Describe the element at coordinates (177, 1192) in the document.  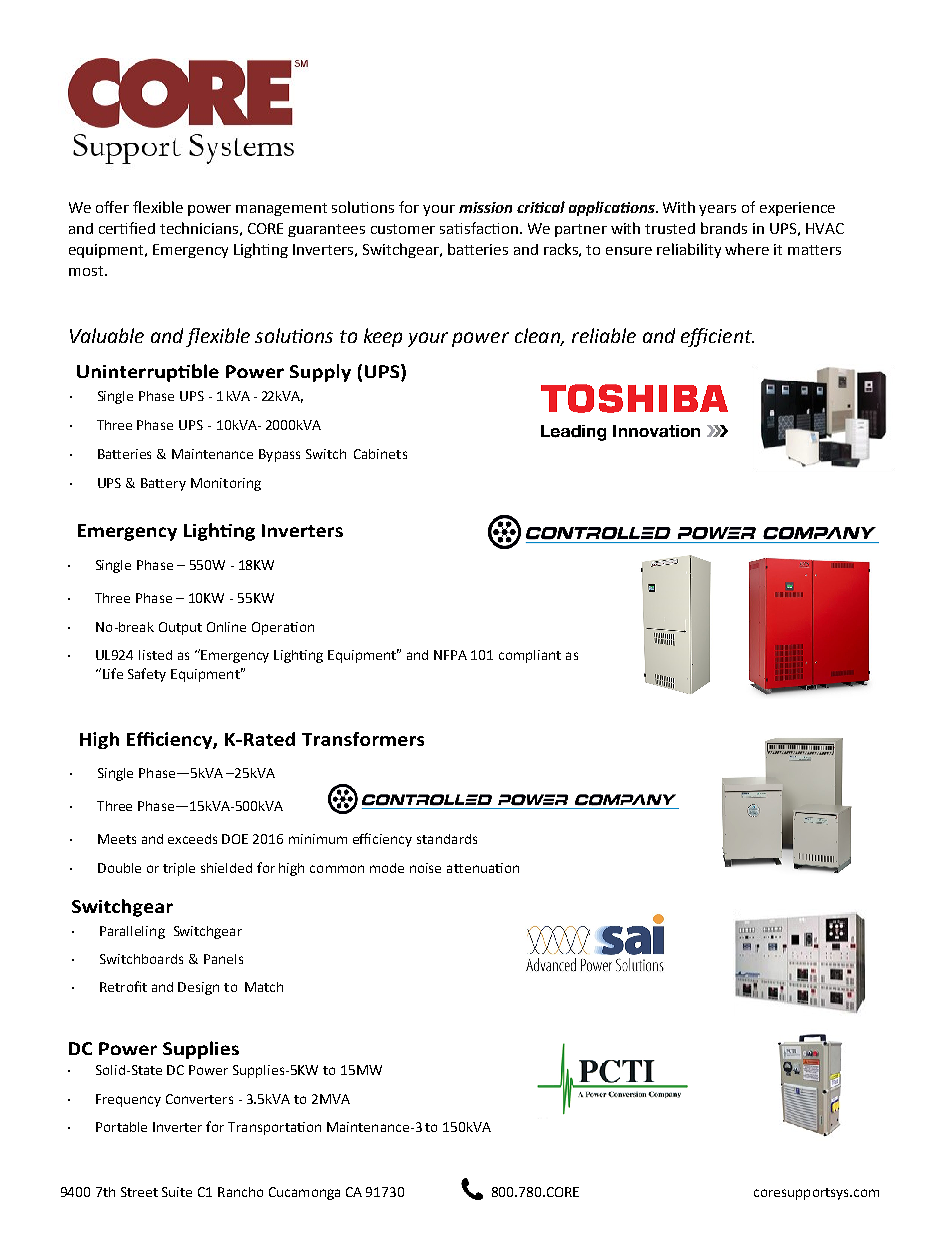
I see `Suite` at that location.
